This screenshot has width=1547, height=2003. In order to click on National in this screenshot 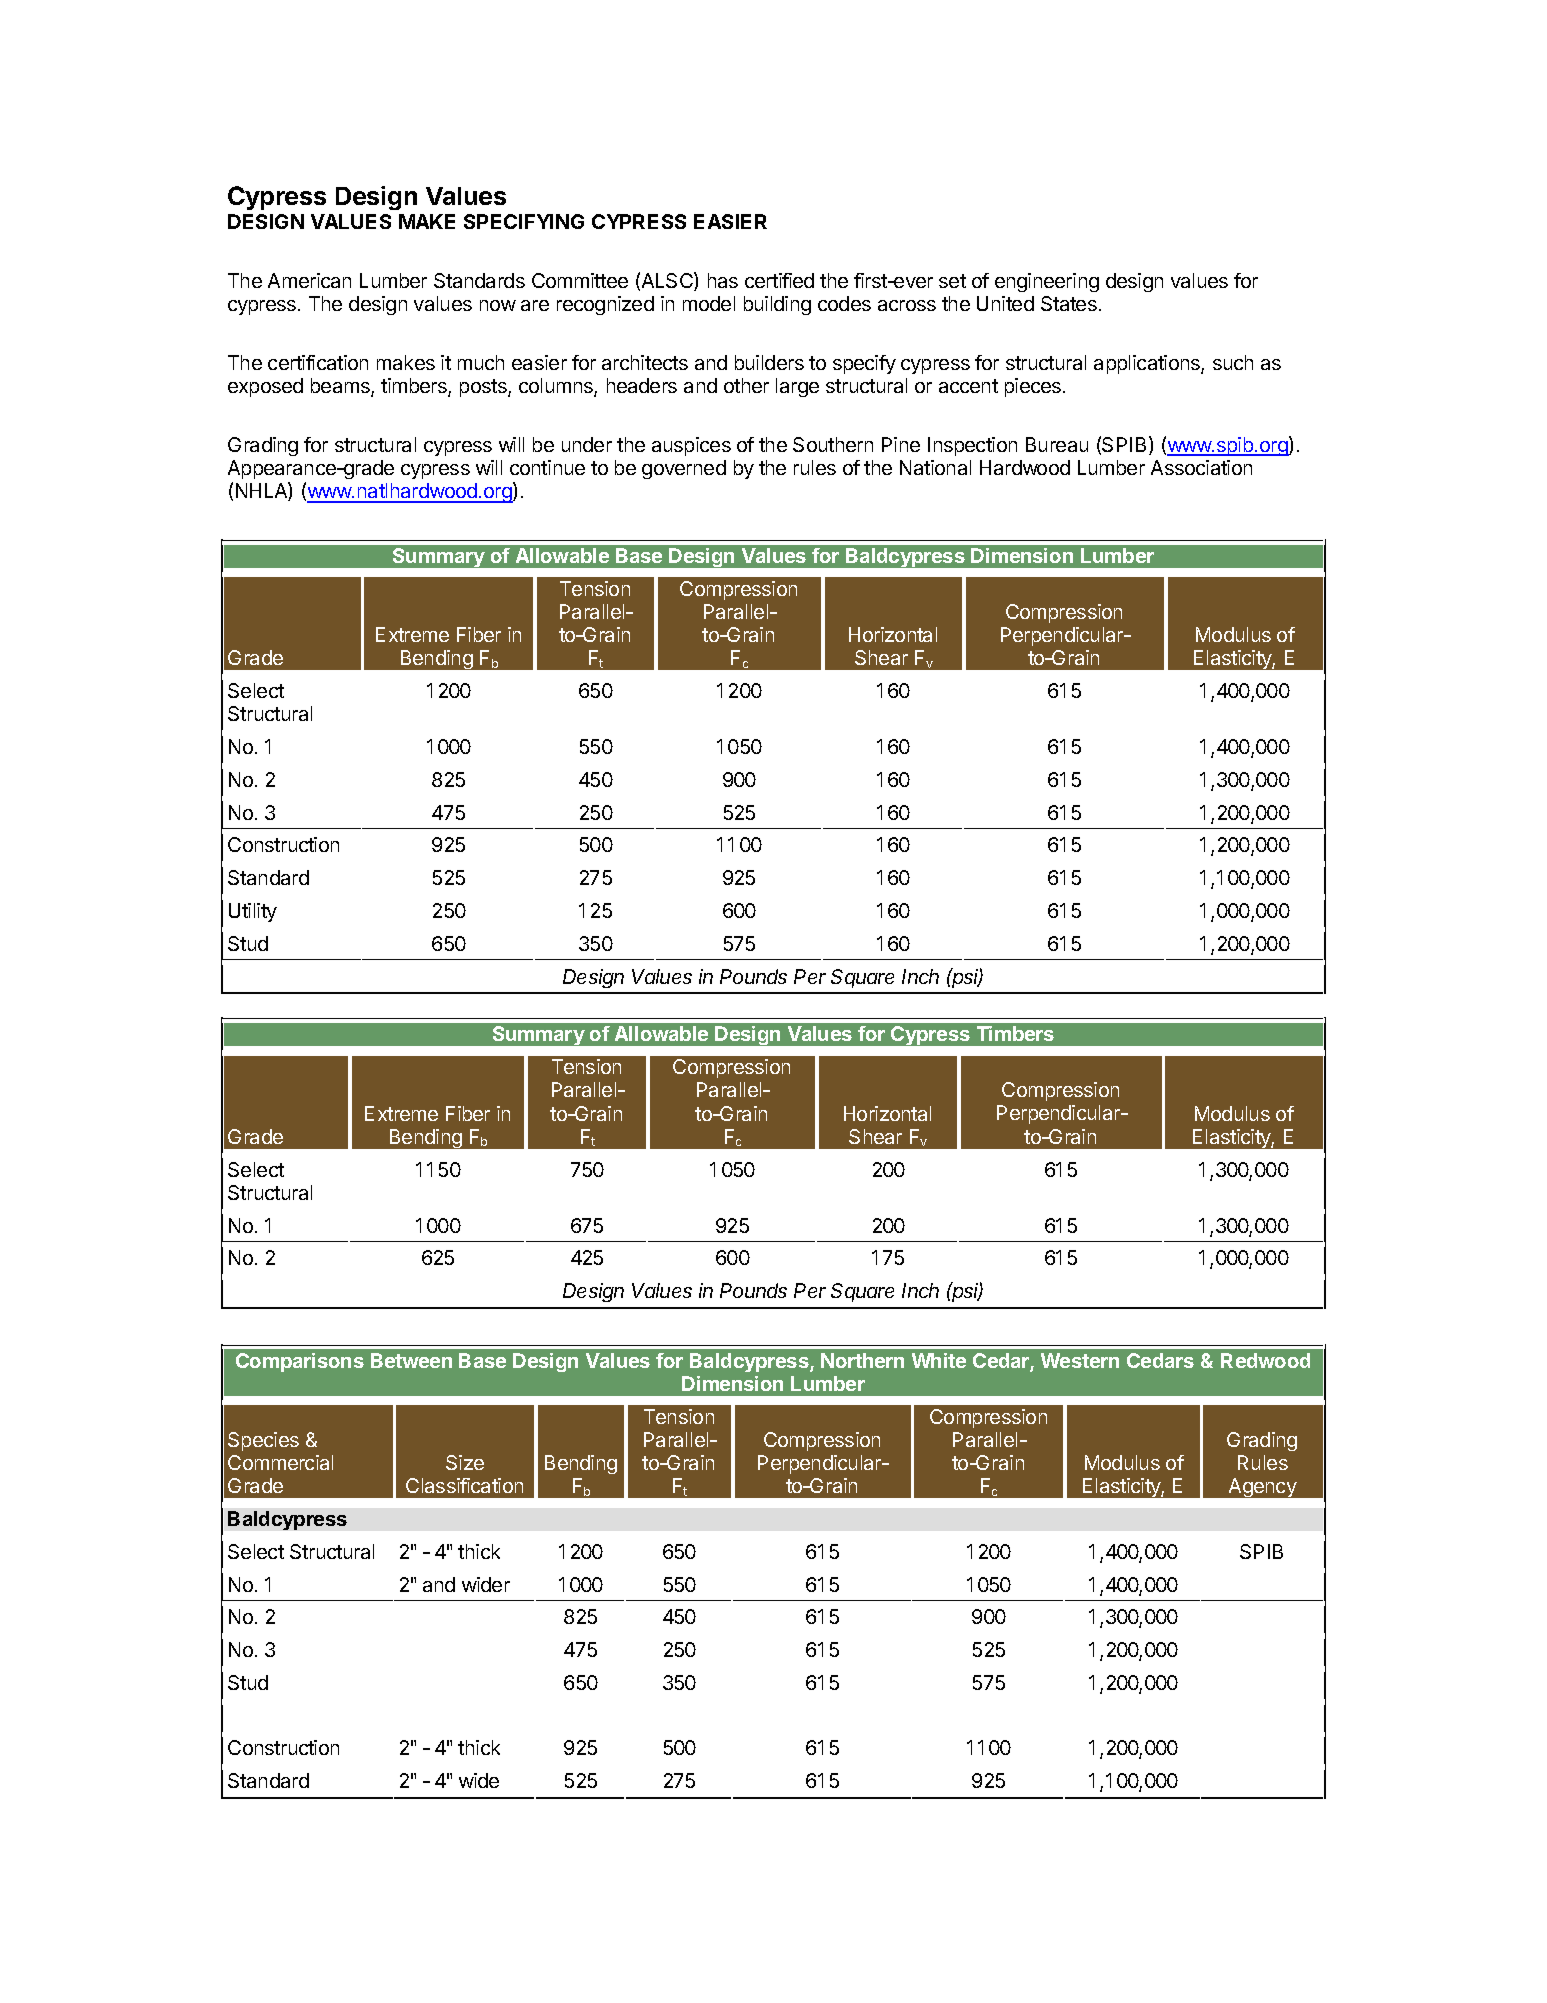, I will do `click(935, 467)`.
